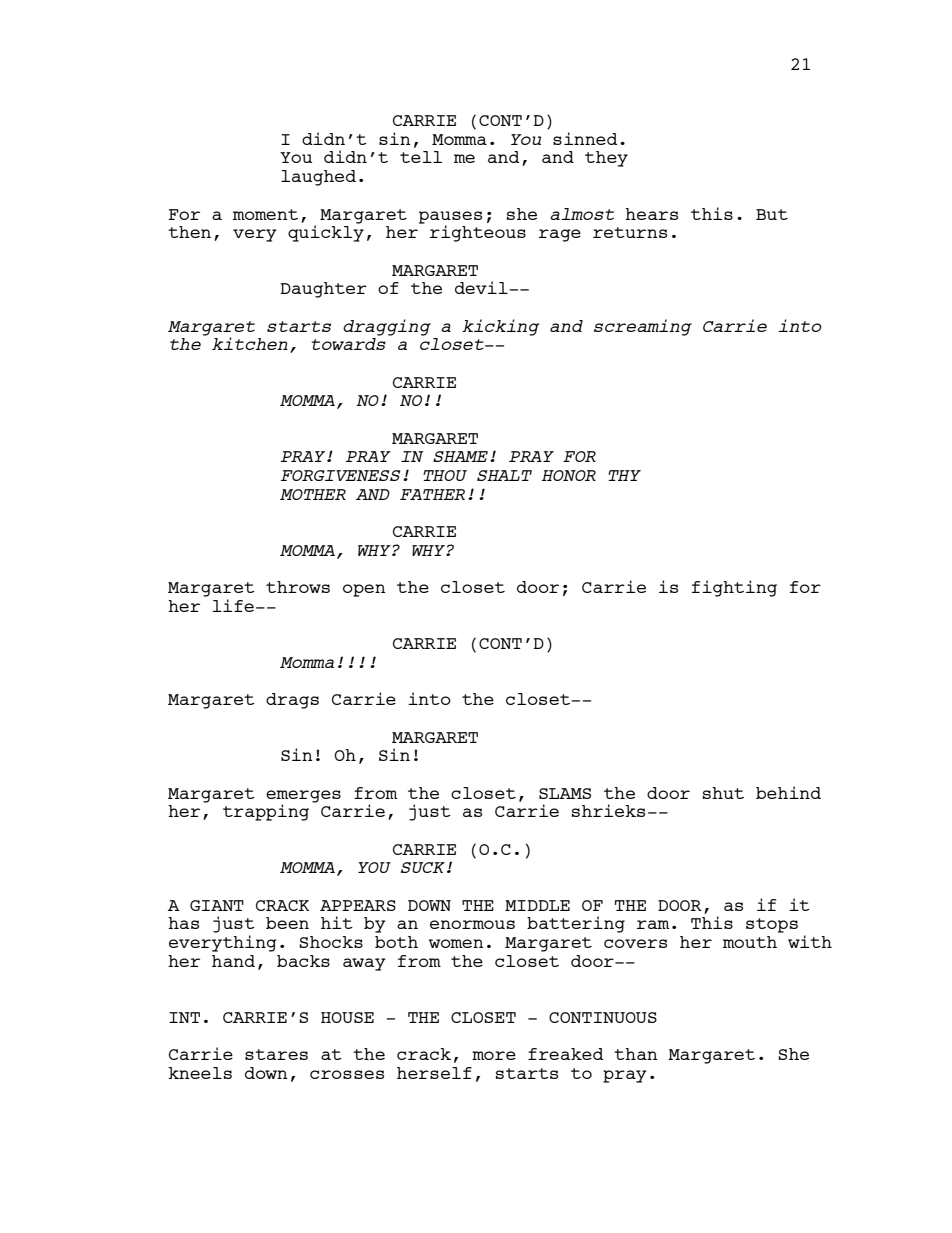 The width and height of the screenshot is (952, 1233). I want to click on laughed, so click(318, 178).
